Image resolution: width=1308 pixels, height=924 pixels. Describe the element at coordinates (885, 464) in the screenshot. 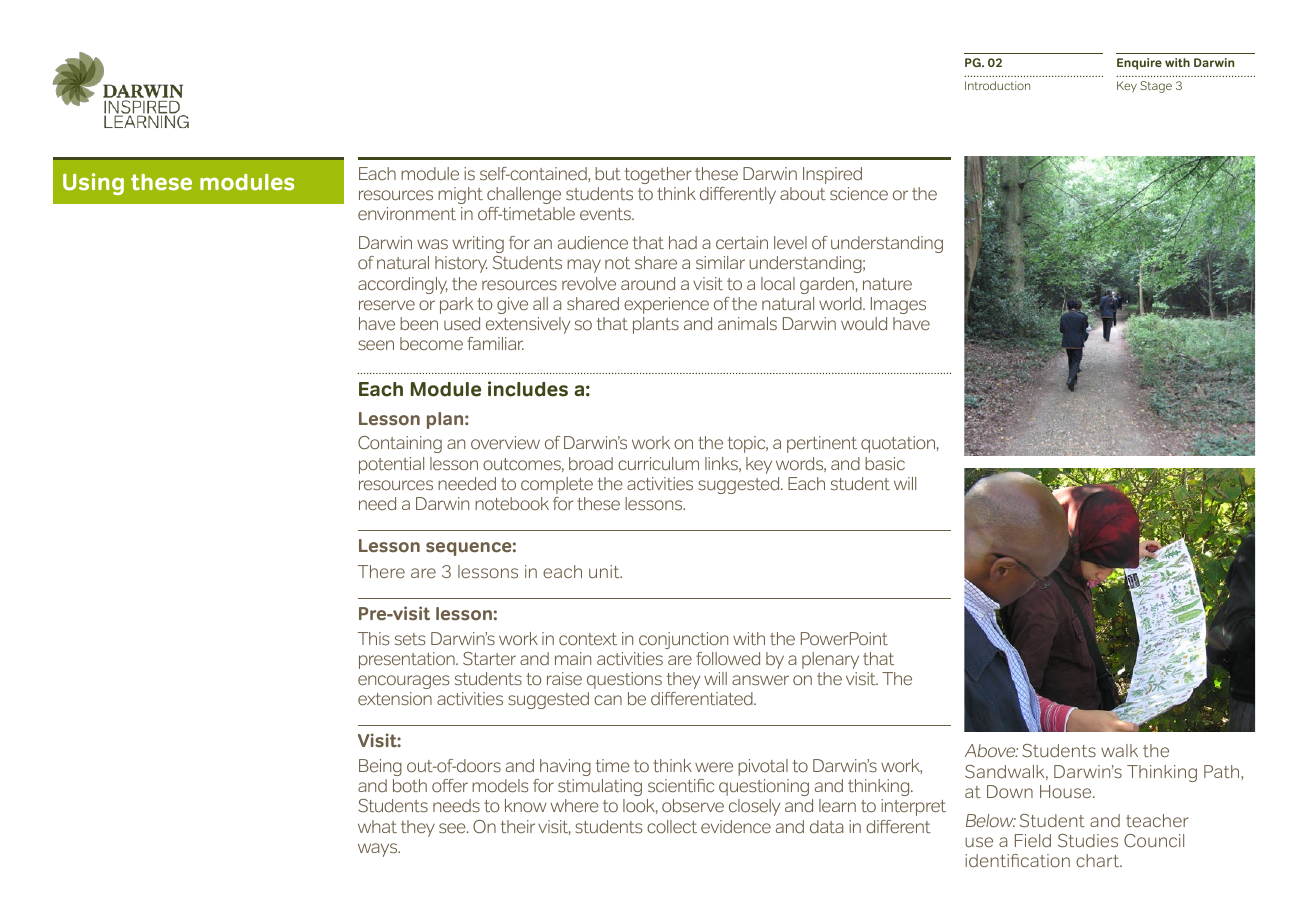

I see `basic` at that location.
